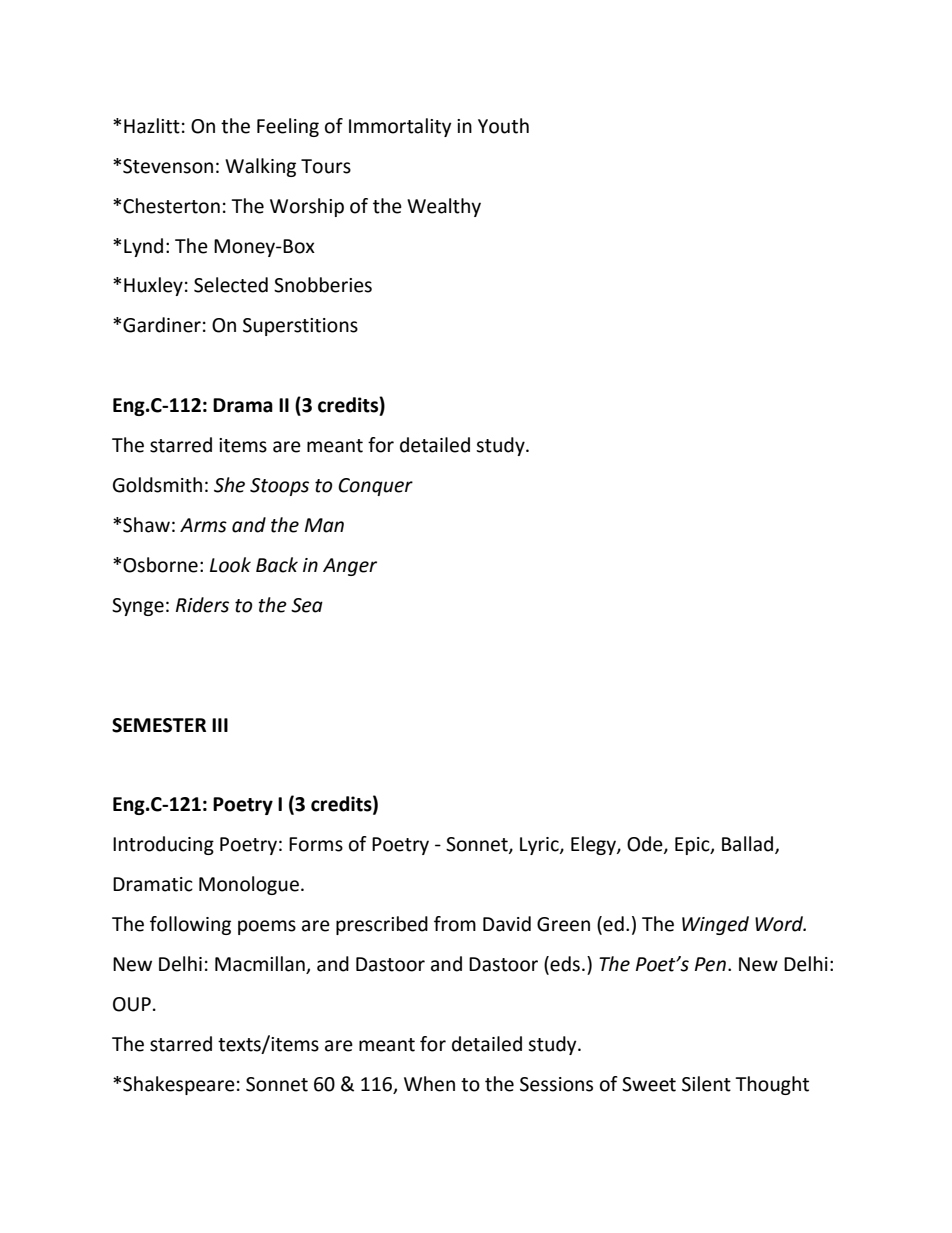 Image resolution: width=952 pixels, height=1233 pixels. What do you see at coordinates (429, 1084) in the page?
I see `When` at bounding box center [429, 1084].
